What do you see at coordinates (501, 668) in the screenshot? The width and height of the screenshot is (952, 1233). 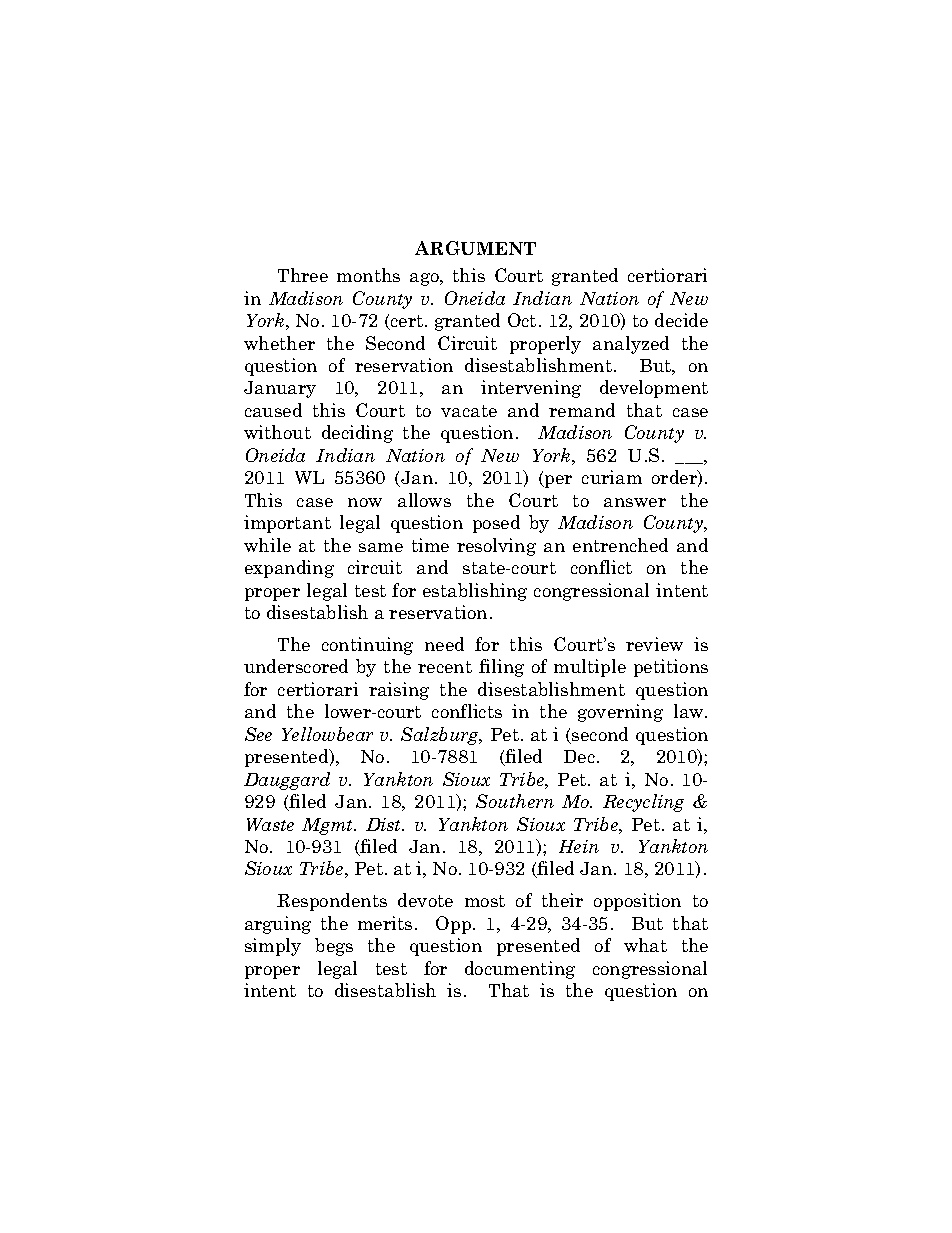 I see `filing` at bounding box center [501, 668].
